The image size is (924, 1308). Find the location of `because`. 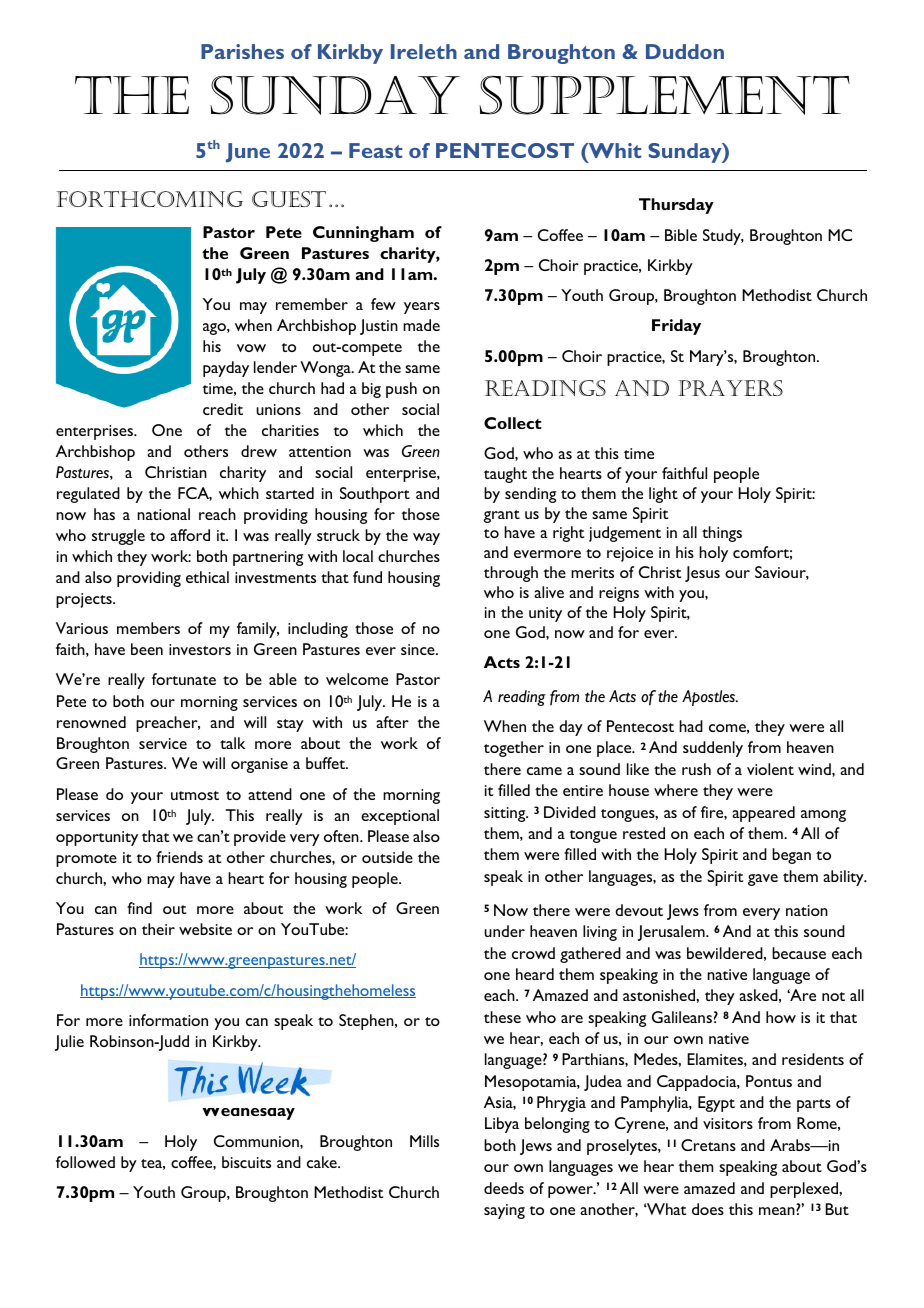

because is located at coordinates (799, 953).
